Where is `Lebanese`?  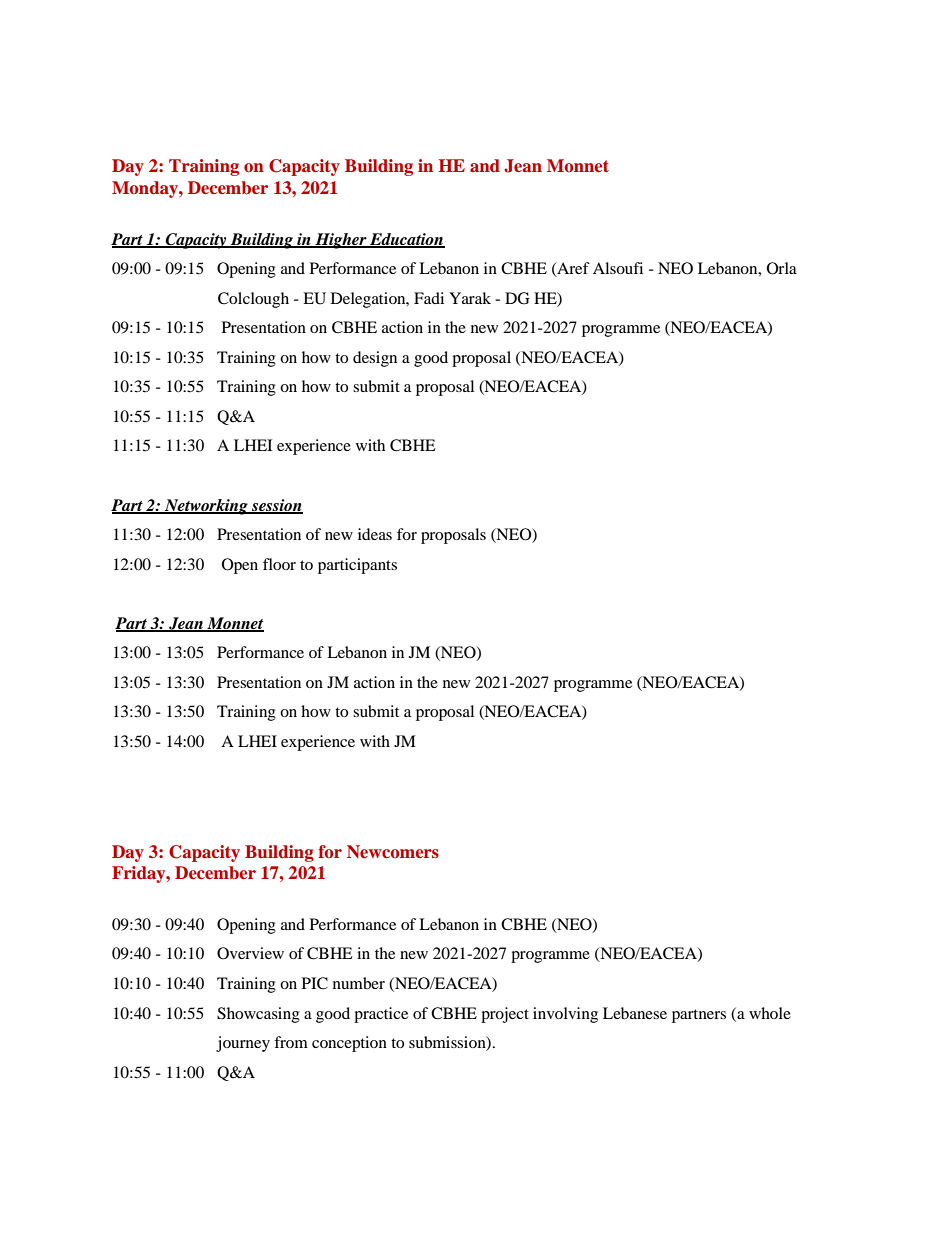 Lebanese is located at coordinates (635, 1013).
